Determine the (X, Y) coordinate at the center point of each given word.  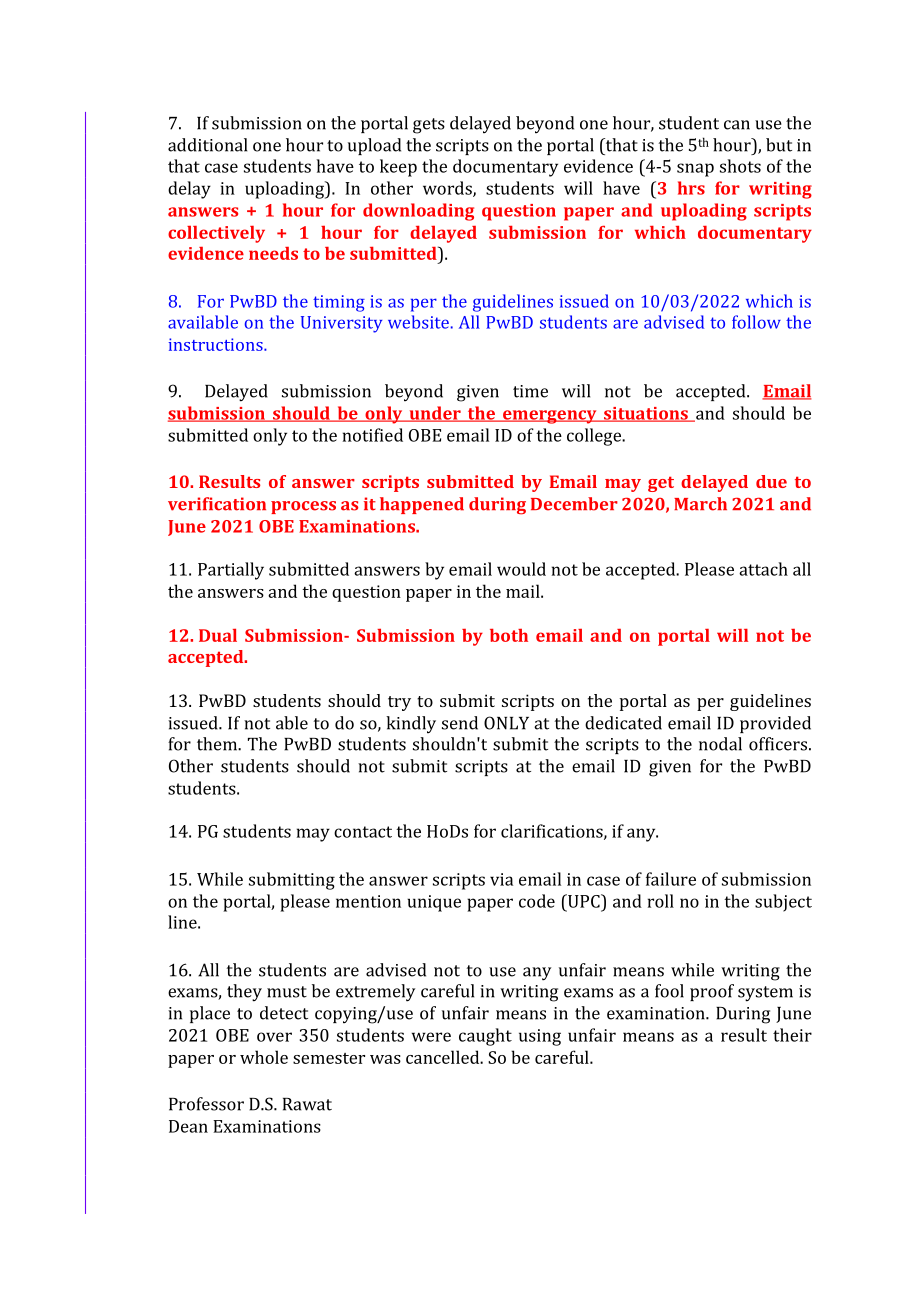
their (792, 1035)
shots (740, 166)
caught (485, 1037)
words (448, 189)
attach (763, 569)
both (509, 635)
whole (264, 1057)
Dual (218, 635)
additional (207, 145)
